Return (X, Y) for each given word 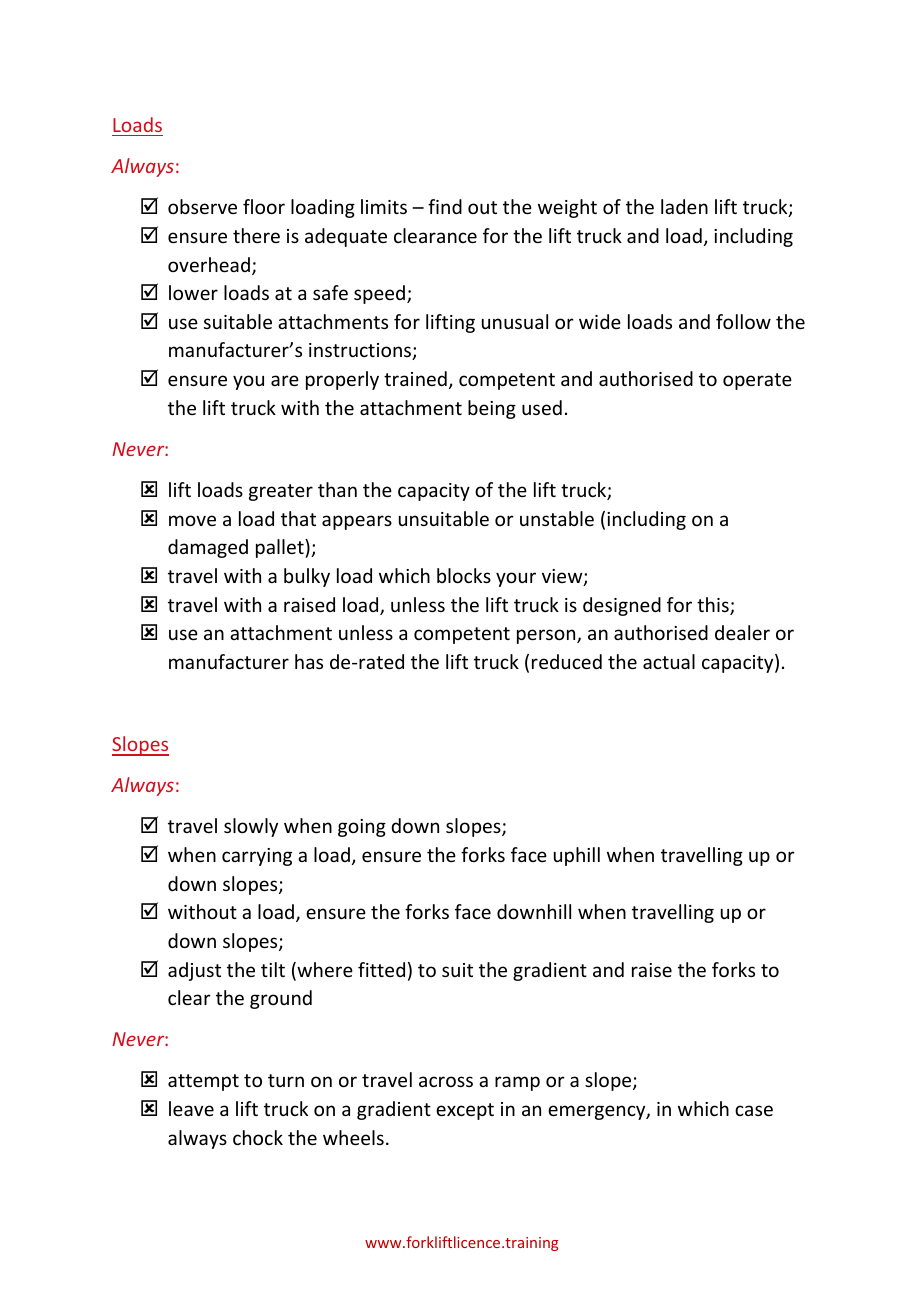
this (714, 606)
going (362, 828)
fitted (381, 969)
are (285, 380)
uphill (577, 856)
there (256, 235)
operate (757, 381)
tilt (273, 969)
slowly (251, 827)
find (445, 206)
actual (669, 661)
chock (258, 1137)
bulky (307, 577)
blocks (464, 575)
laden (684, 206)
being (492, 409)
